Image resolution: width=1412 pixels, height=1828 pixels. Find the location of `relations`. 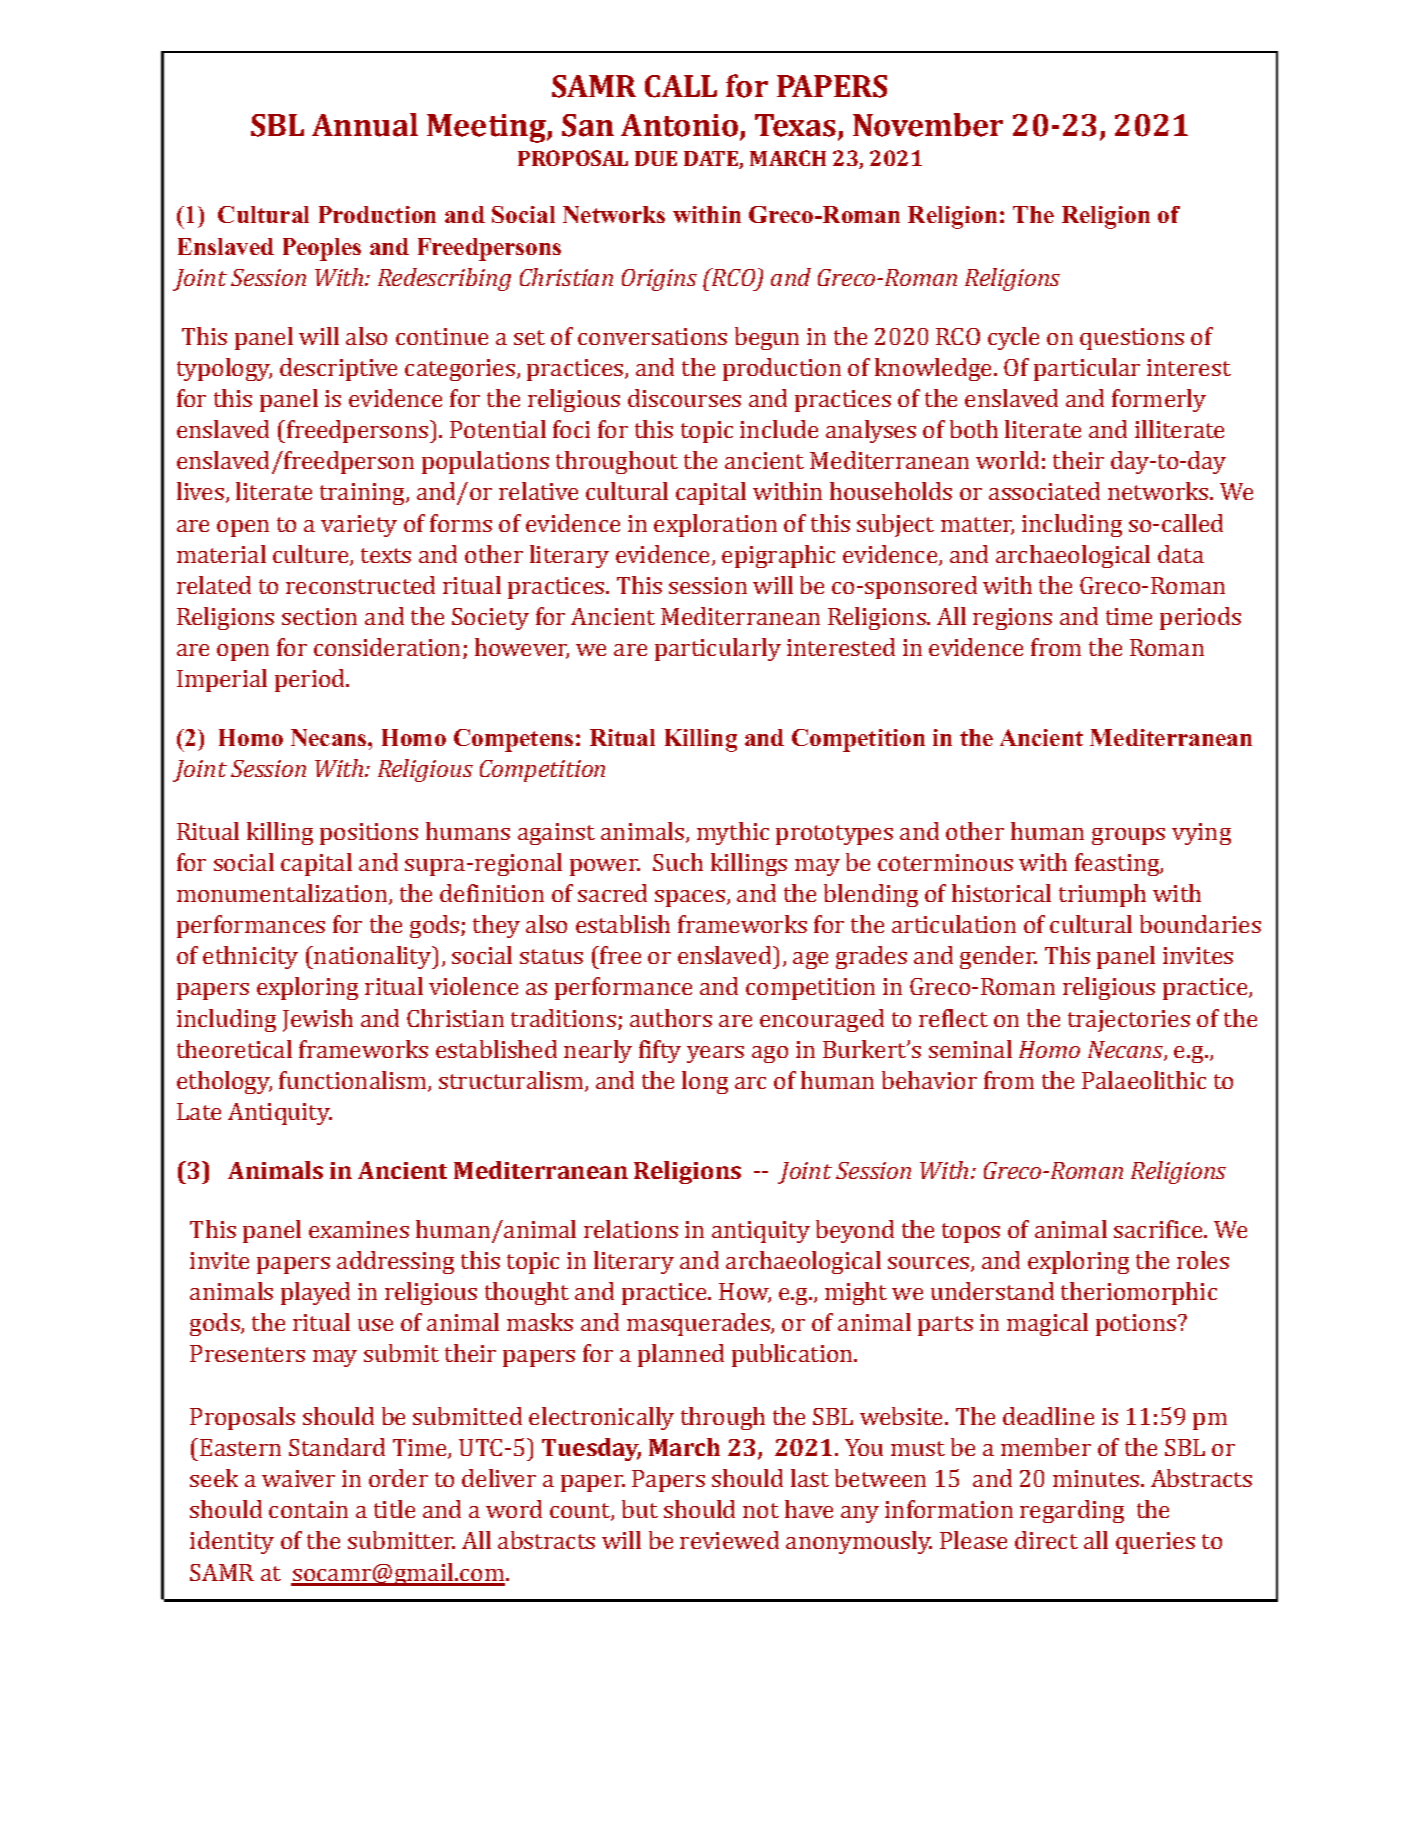

relations is located at coordinates (631, 1229).
